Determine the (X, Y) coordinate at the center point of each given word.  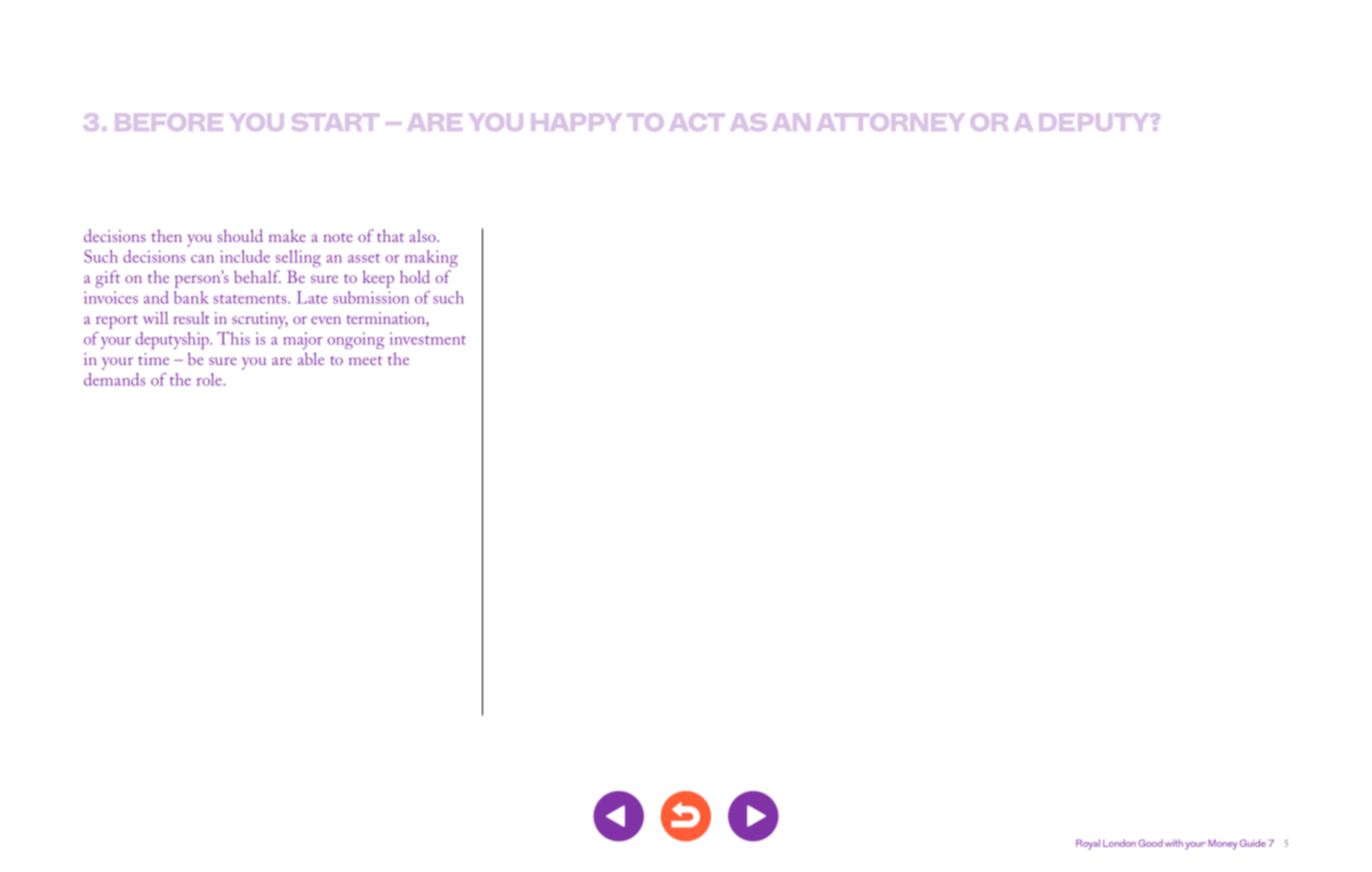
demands (114, 379)
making (431, 258)
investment (428, 338)
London (1119, 843)
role (210, 379)
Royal (1088, 844)
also (423, 235)
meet (365, 360)
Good (1150, 843)
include (245, 256)
